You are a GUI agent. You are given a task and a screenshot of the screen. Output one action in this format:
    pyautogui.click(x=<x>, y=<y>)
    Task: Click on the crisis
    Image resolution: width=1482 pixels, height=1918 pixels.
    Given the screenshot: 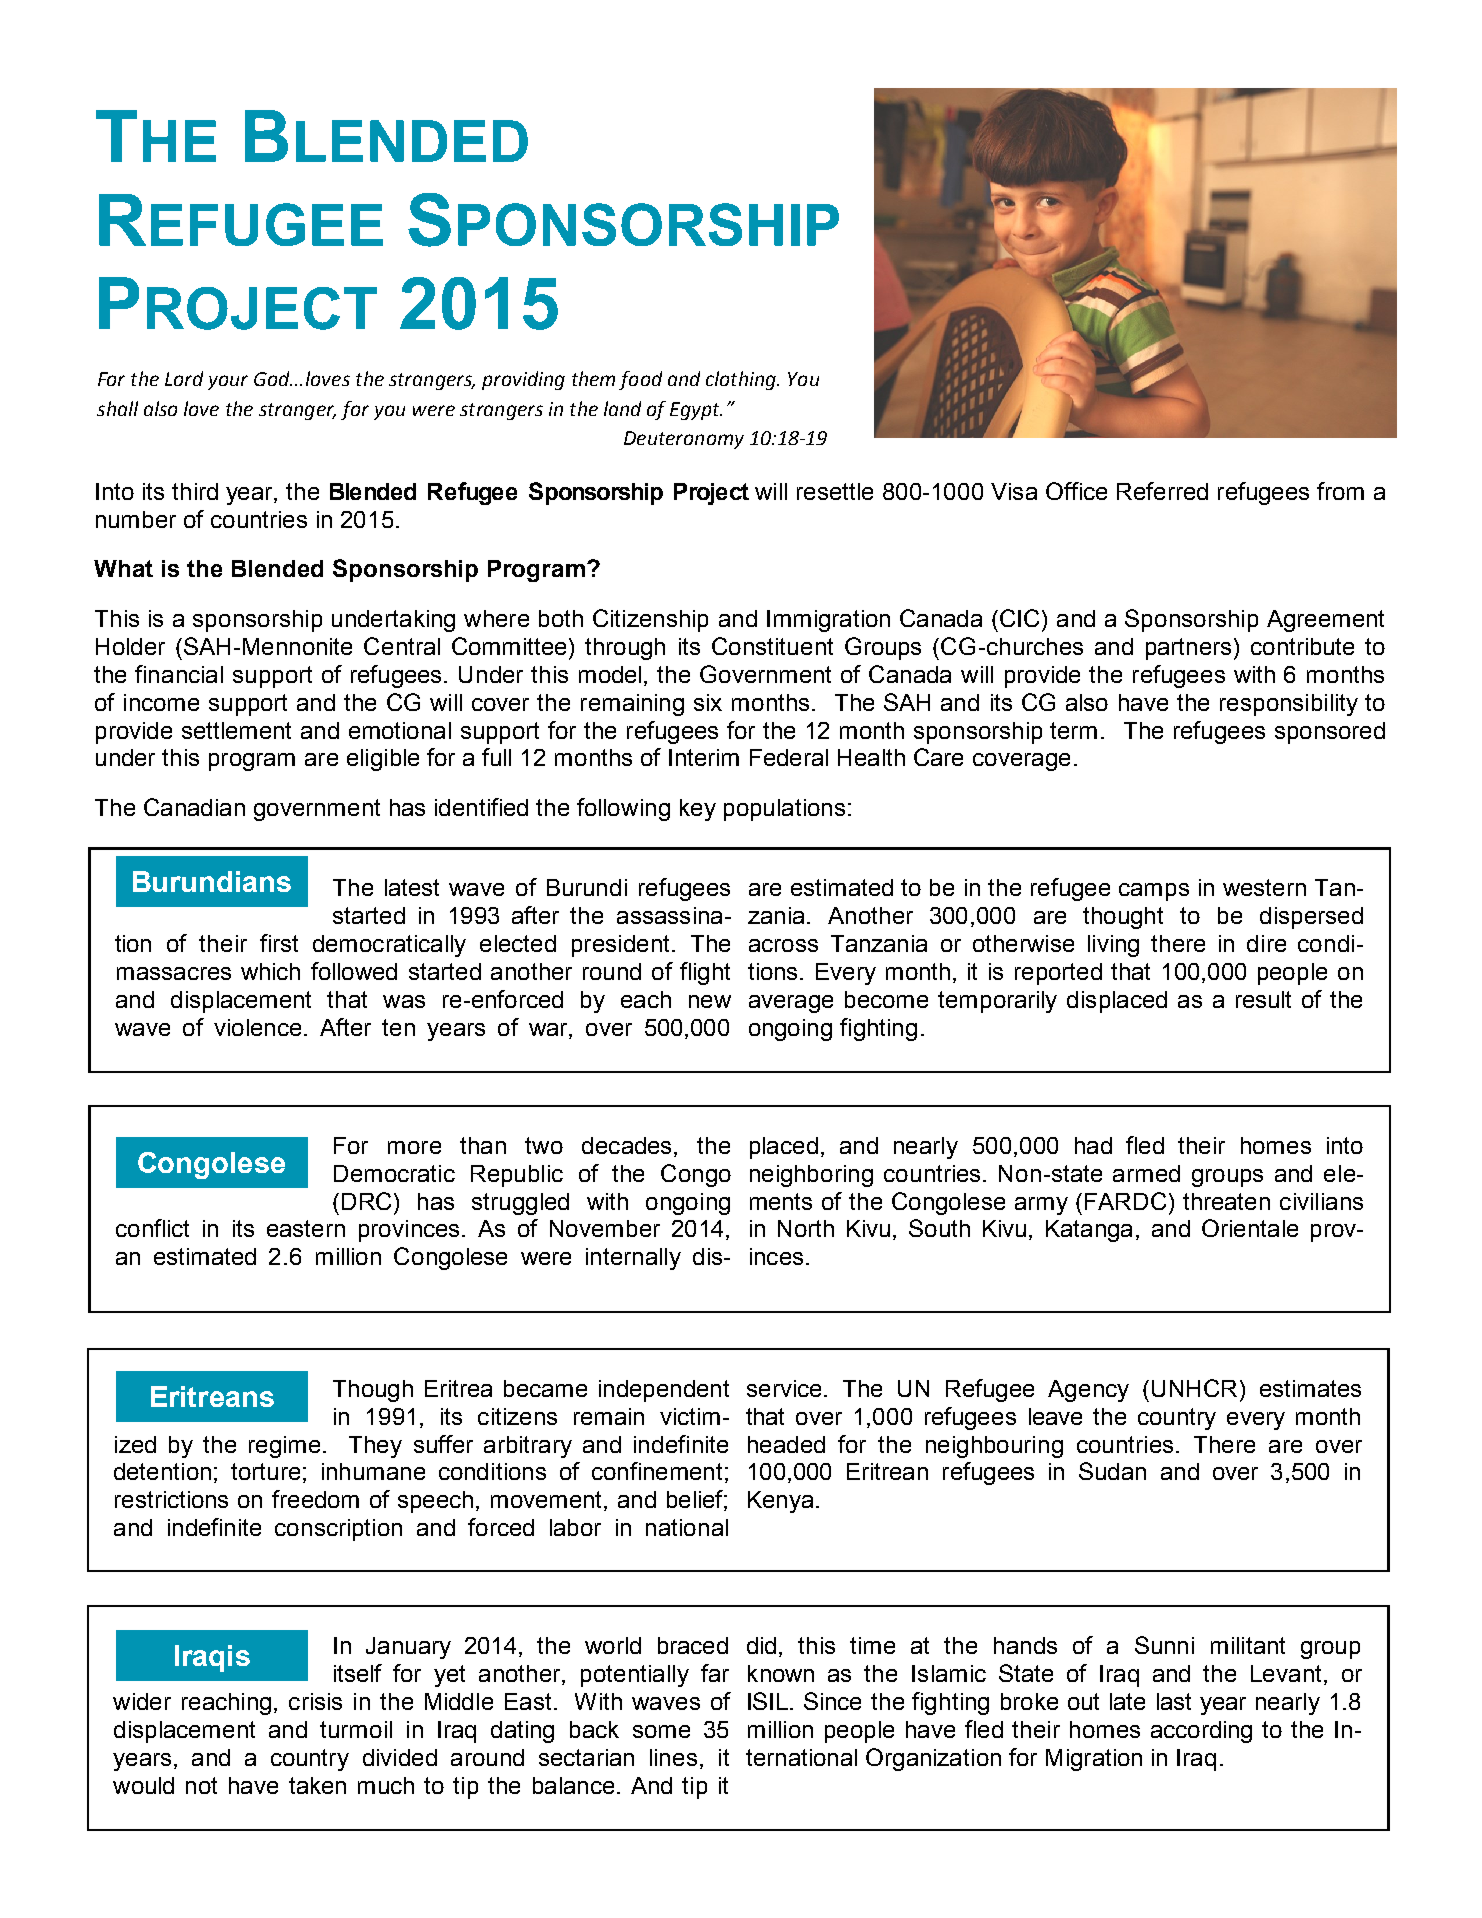 What is the action you would take?
    pyautogui.click(x=315, y=1701)
